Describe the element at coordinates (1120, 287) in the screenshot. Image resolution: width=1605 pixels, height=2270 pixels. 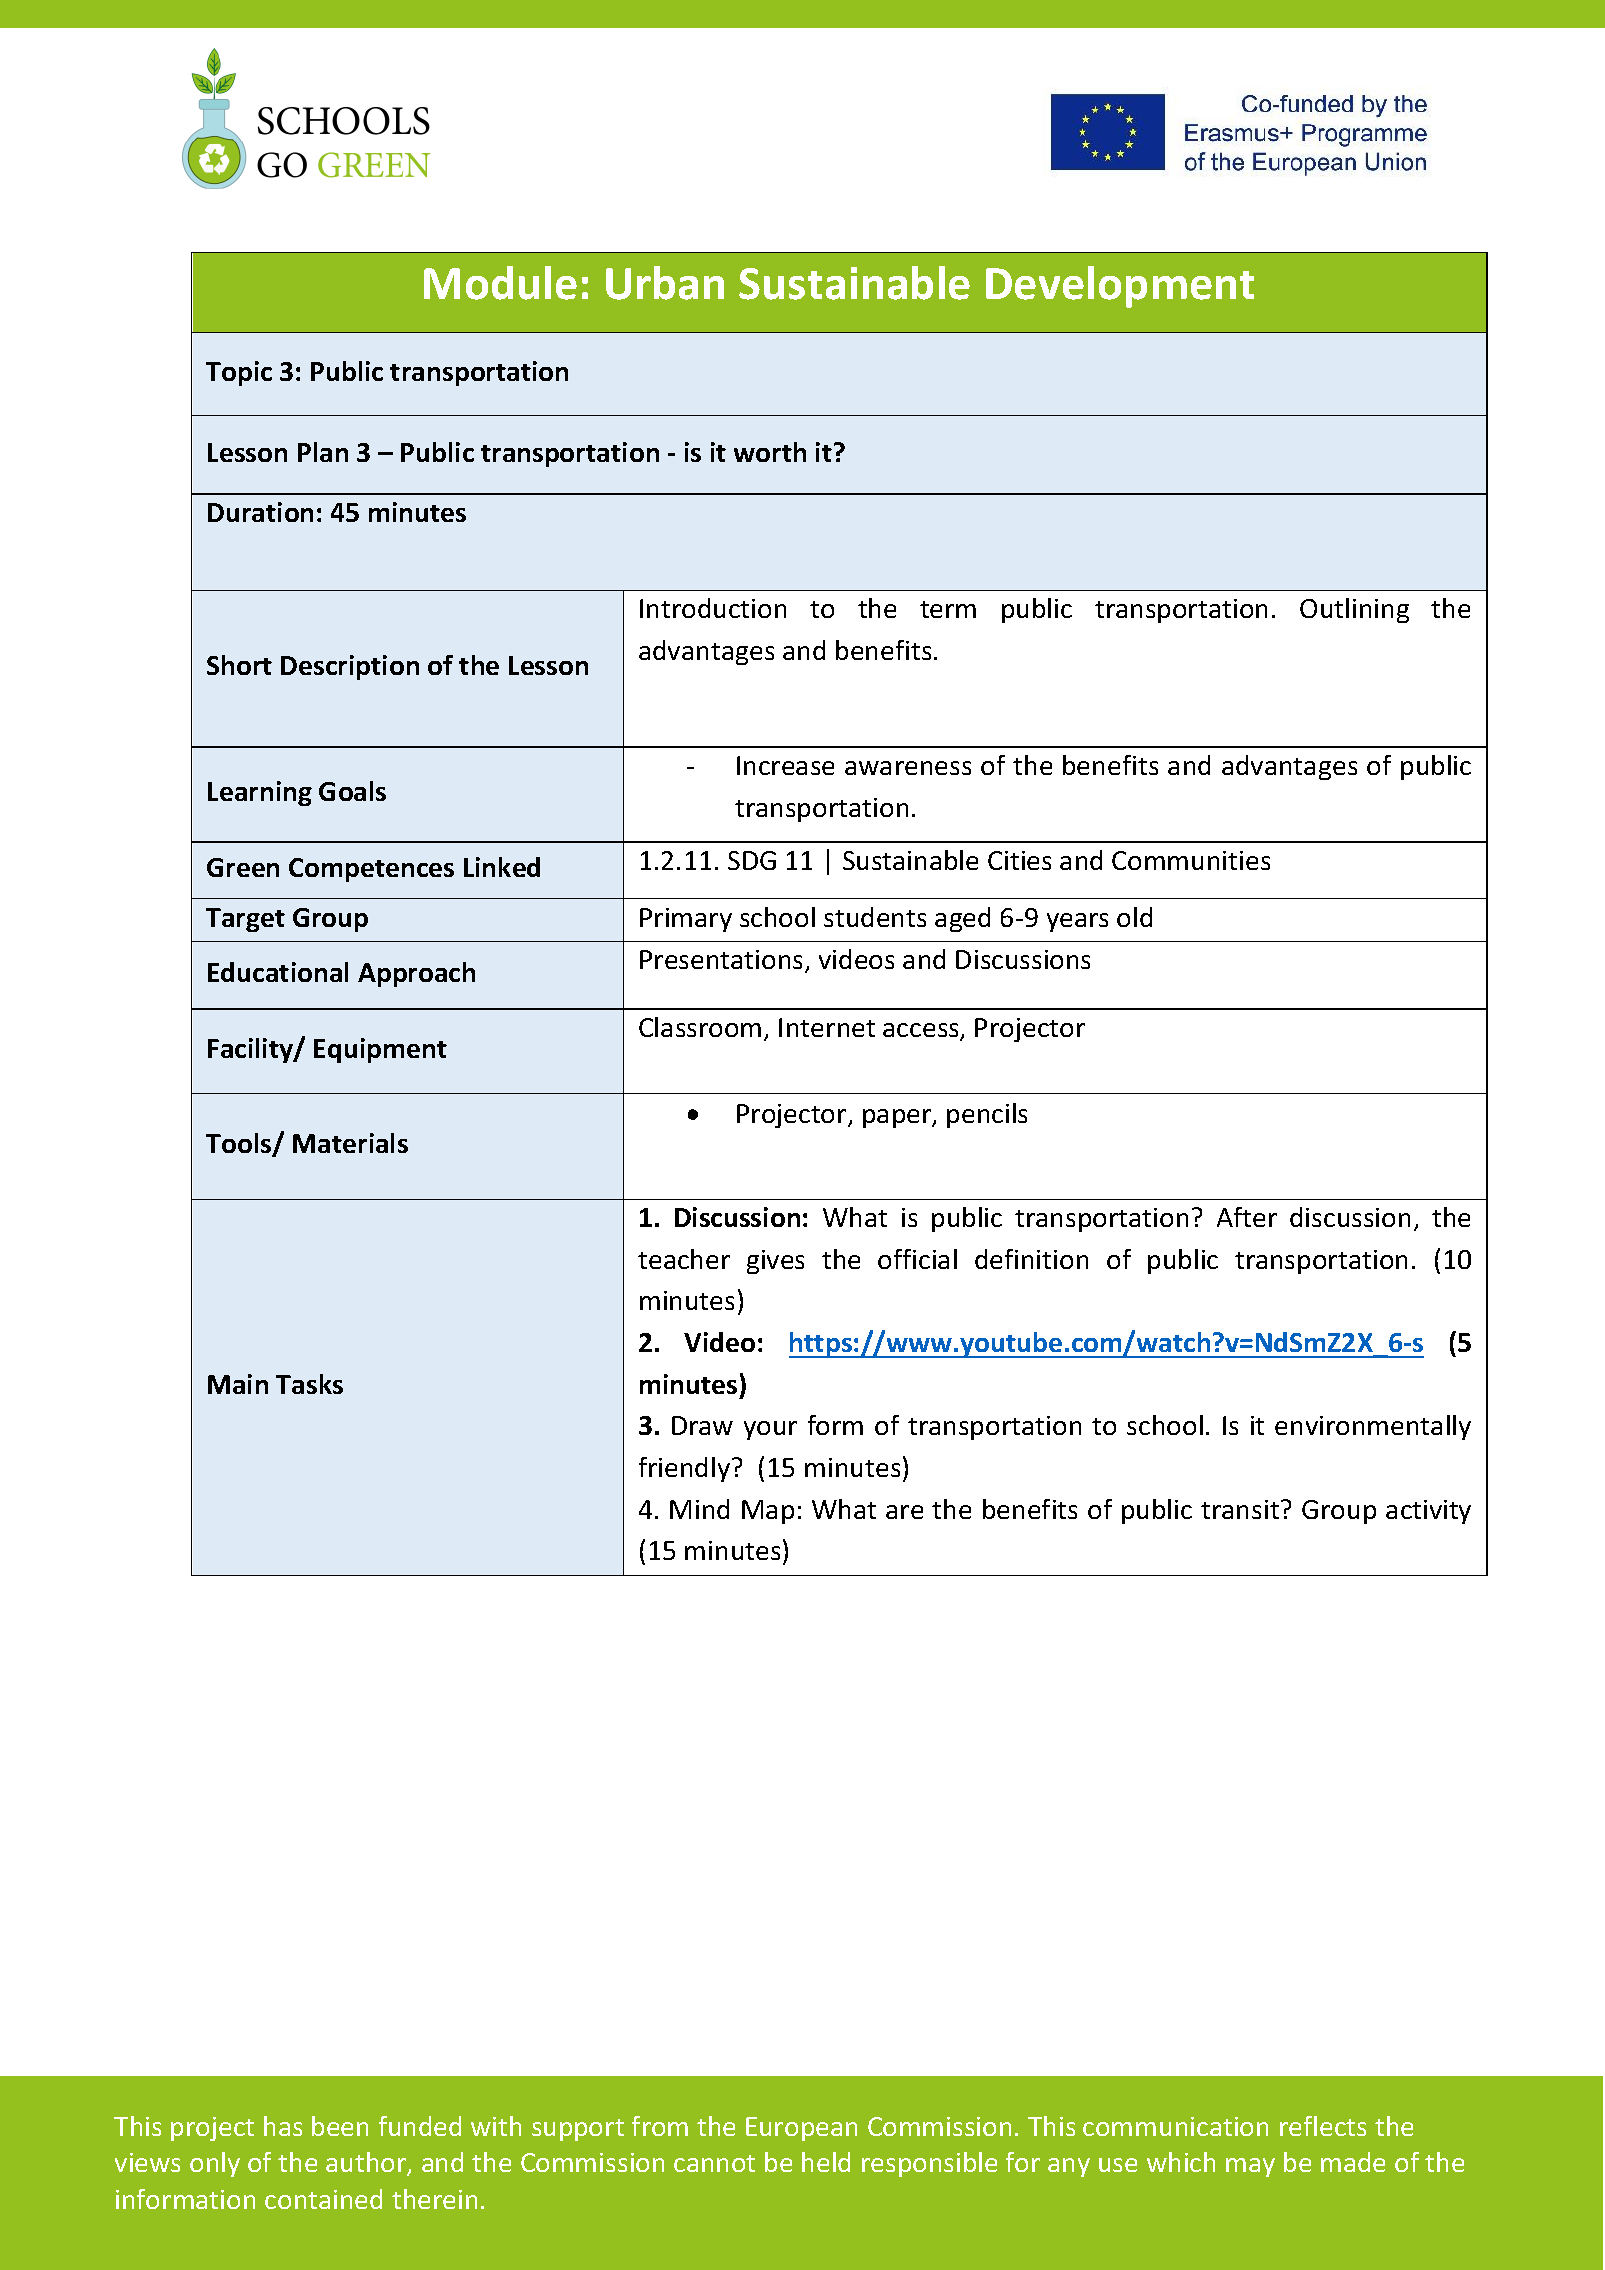
I see `Development` at that location.
